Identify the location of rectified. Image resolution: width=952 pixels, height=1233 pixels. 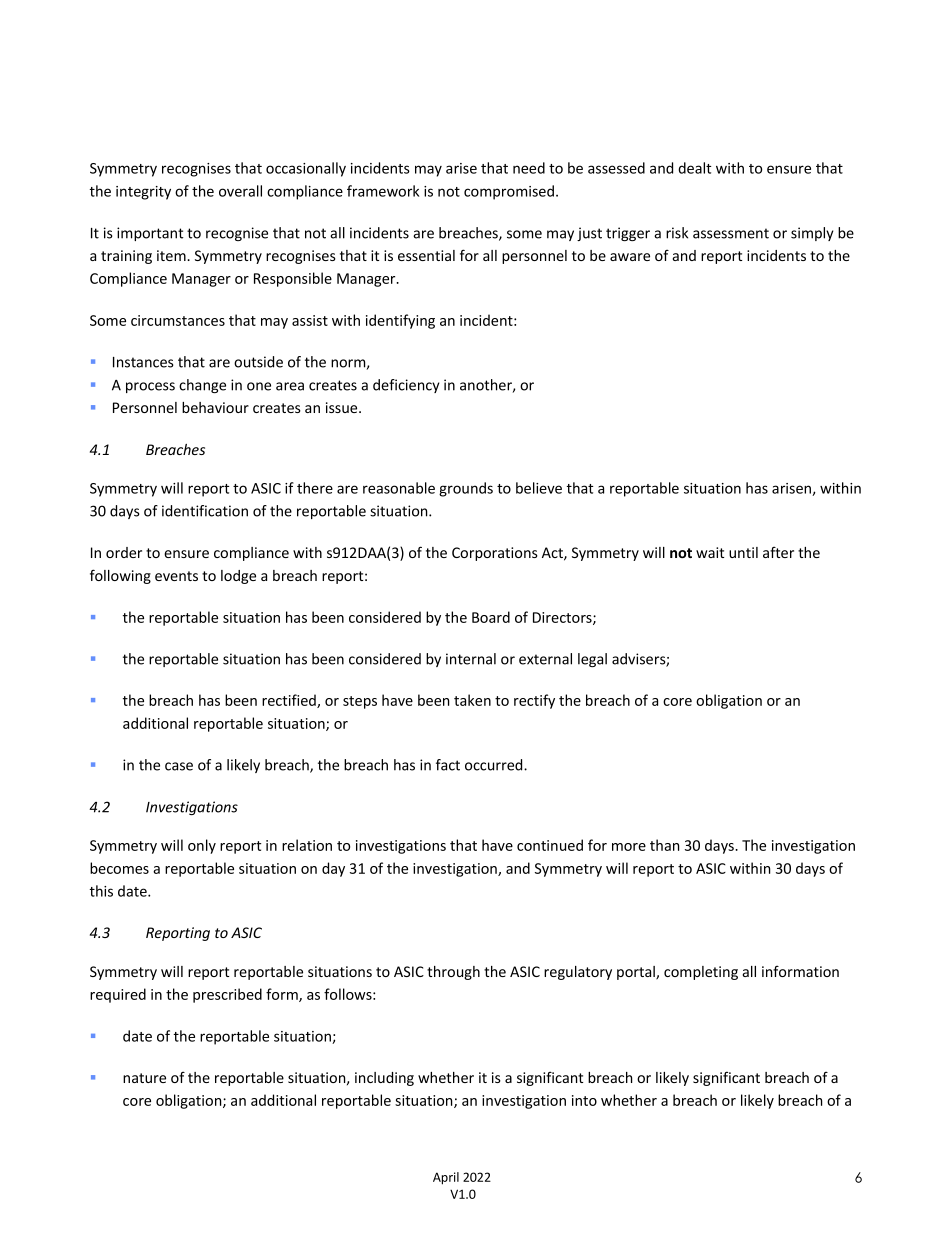
(290, 701).
